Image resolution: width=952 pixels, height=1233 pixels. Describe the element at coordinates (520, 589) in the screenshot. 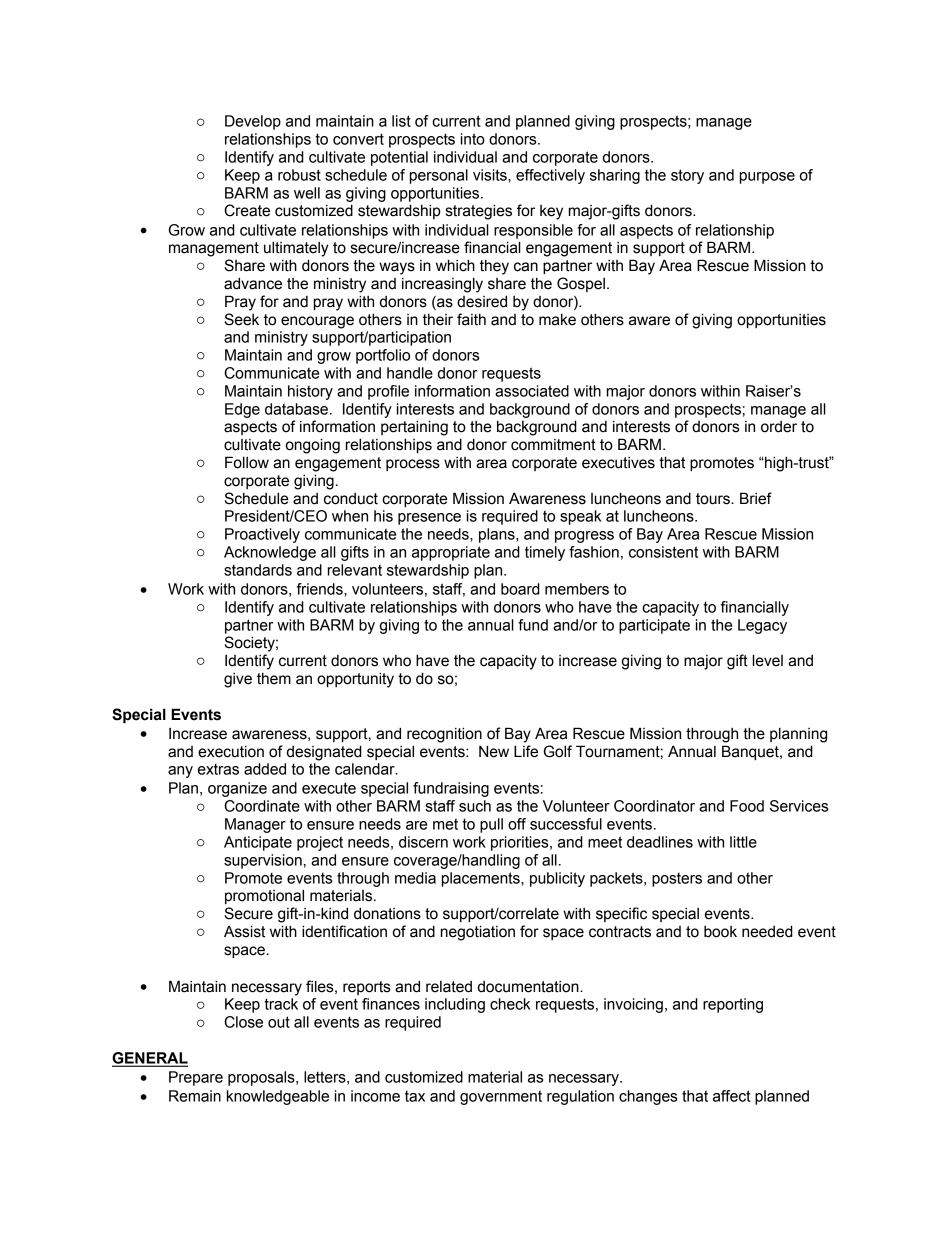

I see `board` at that location.
